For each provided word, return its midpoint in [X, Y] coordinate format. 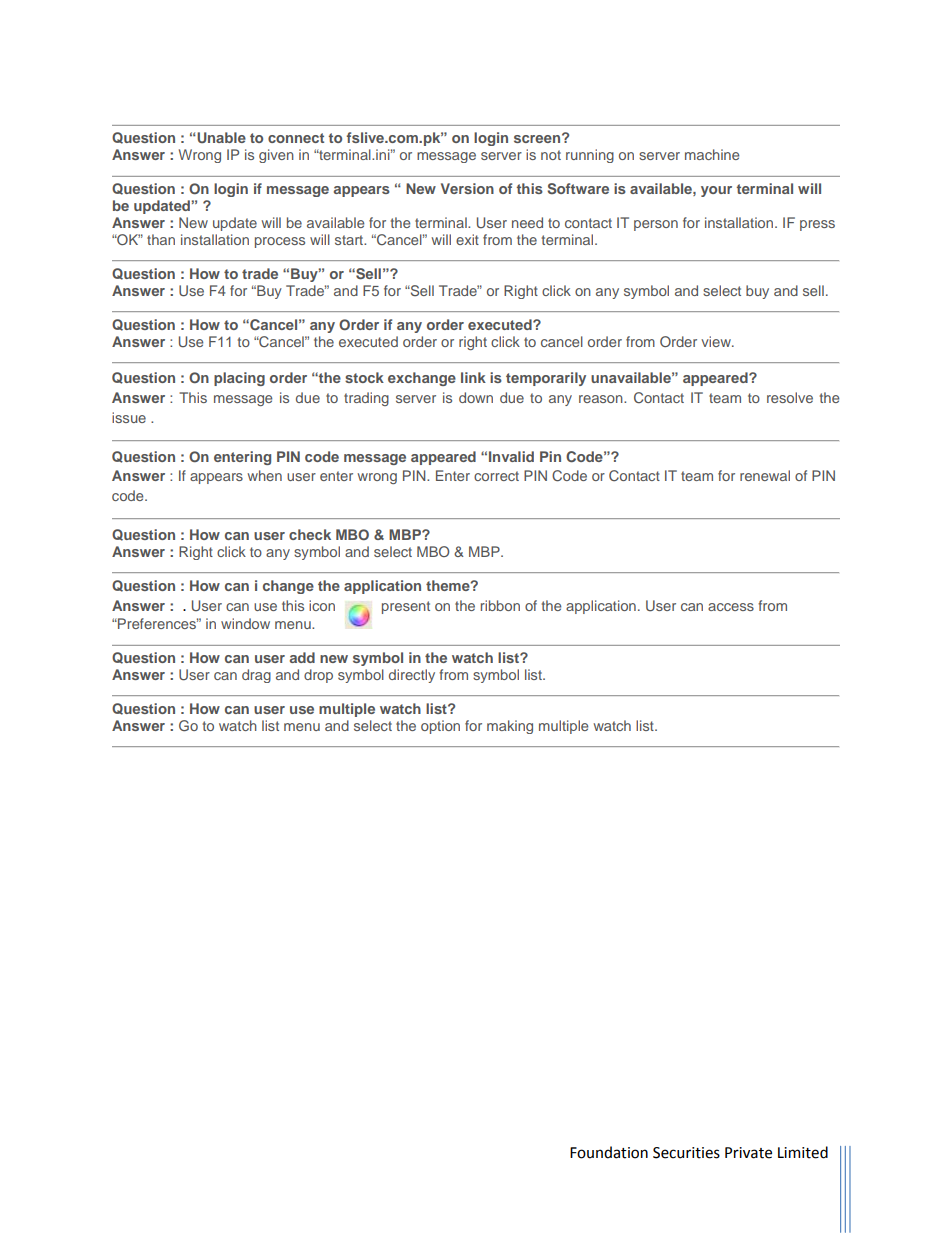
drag [256, 676]
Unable [220, 137]
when [264, 475]
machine [712, 154]
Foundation [609, 1152]
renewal [765, 475]
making [510, 727]
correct [496, 476]
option [440, 727]
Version [467, 188]
